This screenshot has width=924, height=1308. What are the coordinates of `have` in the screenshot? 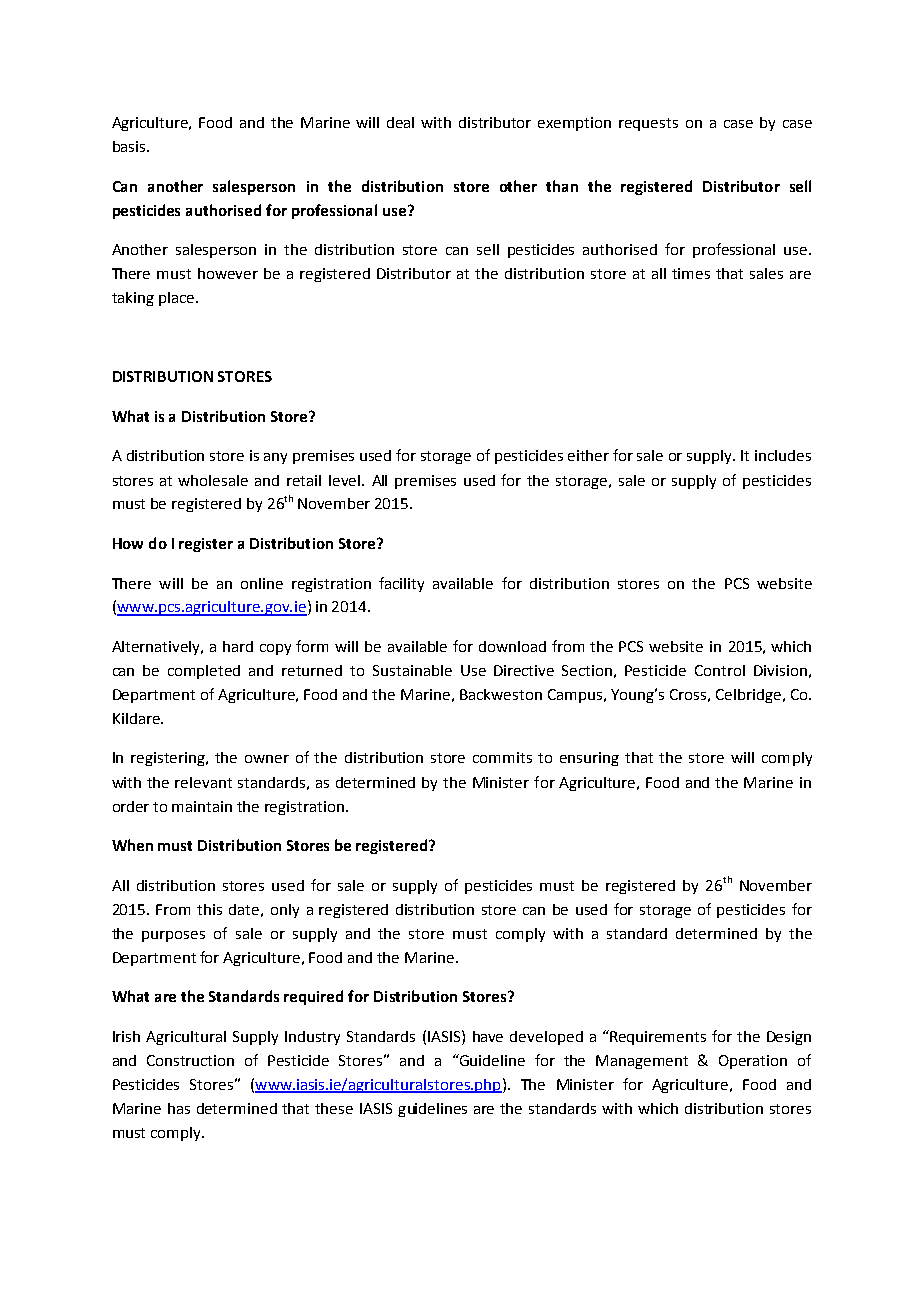 It's located at (488, 1036).
